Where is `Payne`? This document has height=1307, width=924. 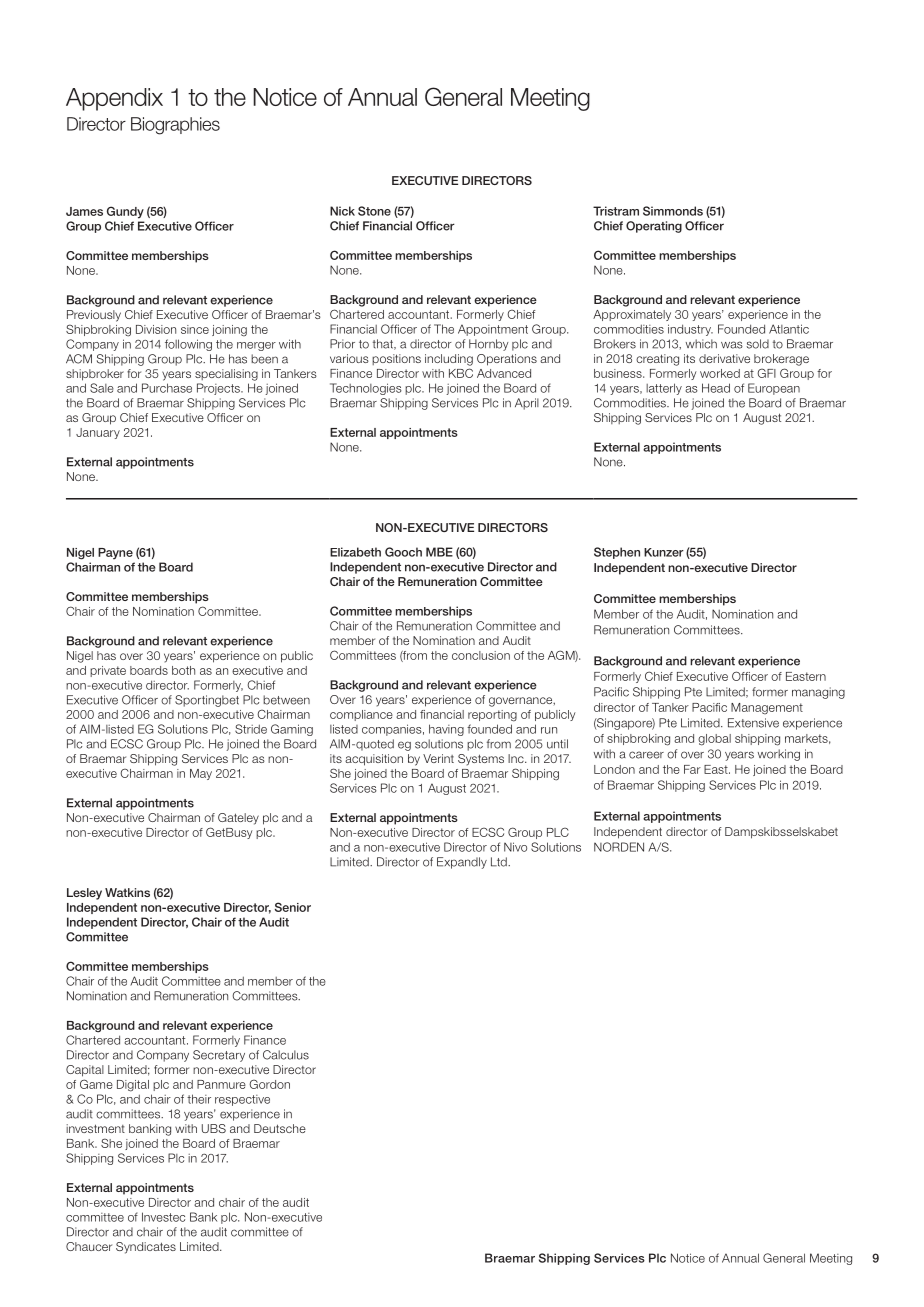
Payne is located at coordinates (115, 554).
